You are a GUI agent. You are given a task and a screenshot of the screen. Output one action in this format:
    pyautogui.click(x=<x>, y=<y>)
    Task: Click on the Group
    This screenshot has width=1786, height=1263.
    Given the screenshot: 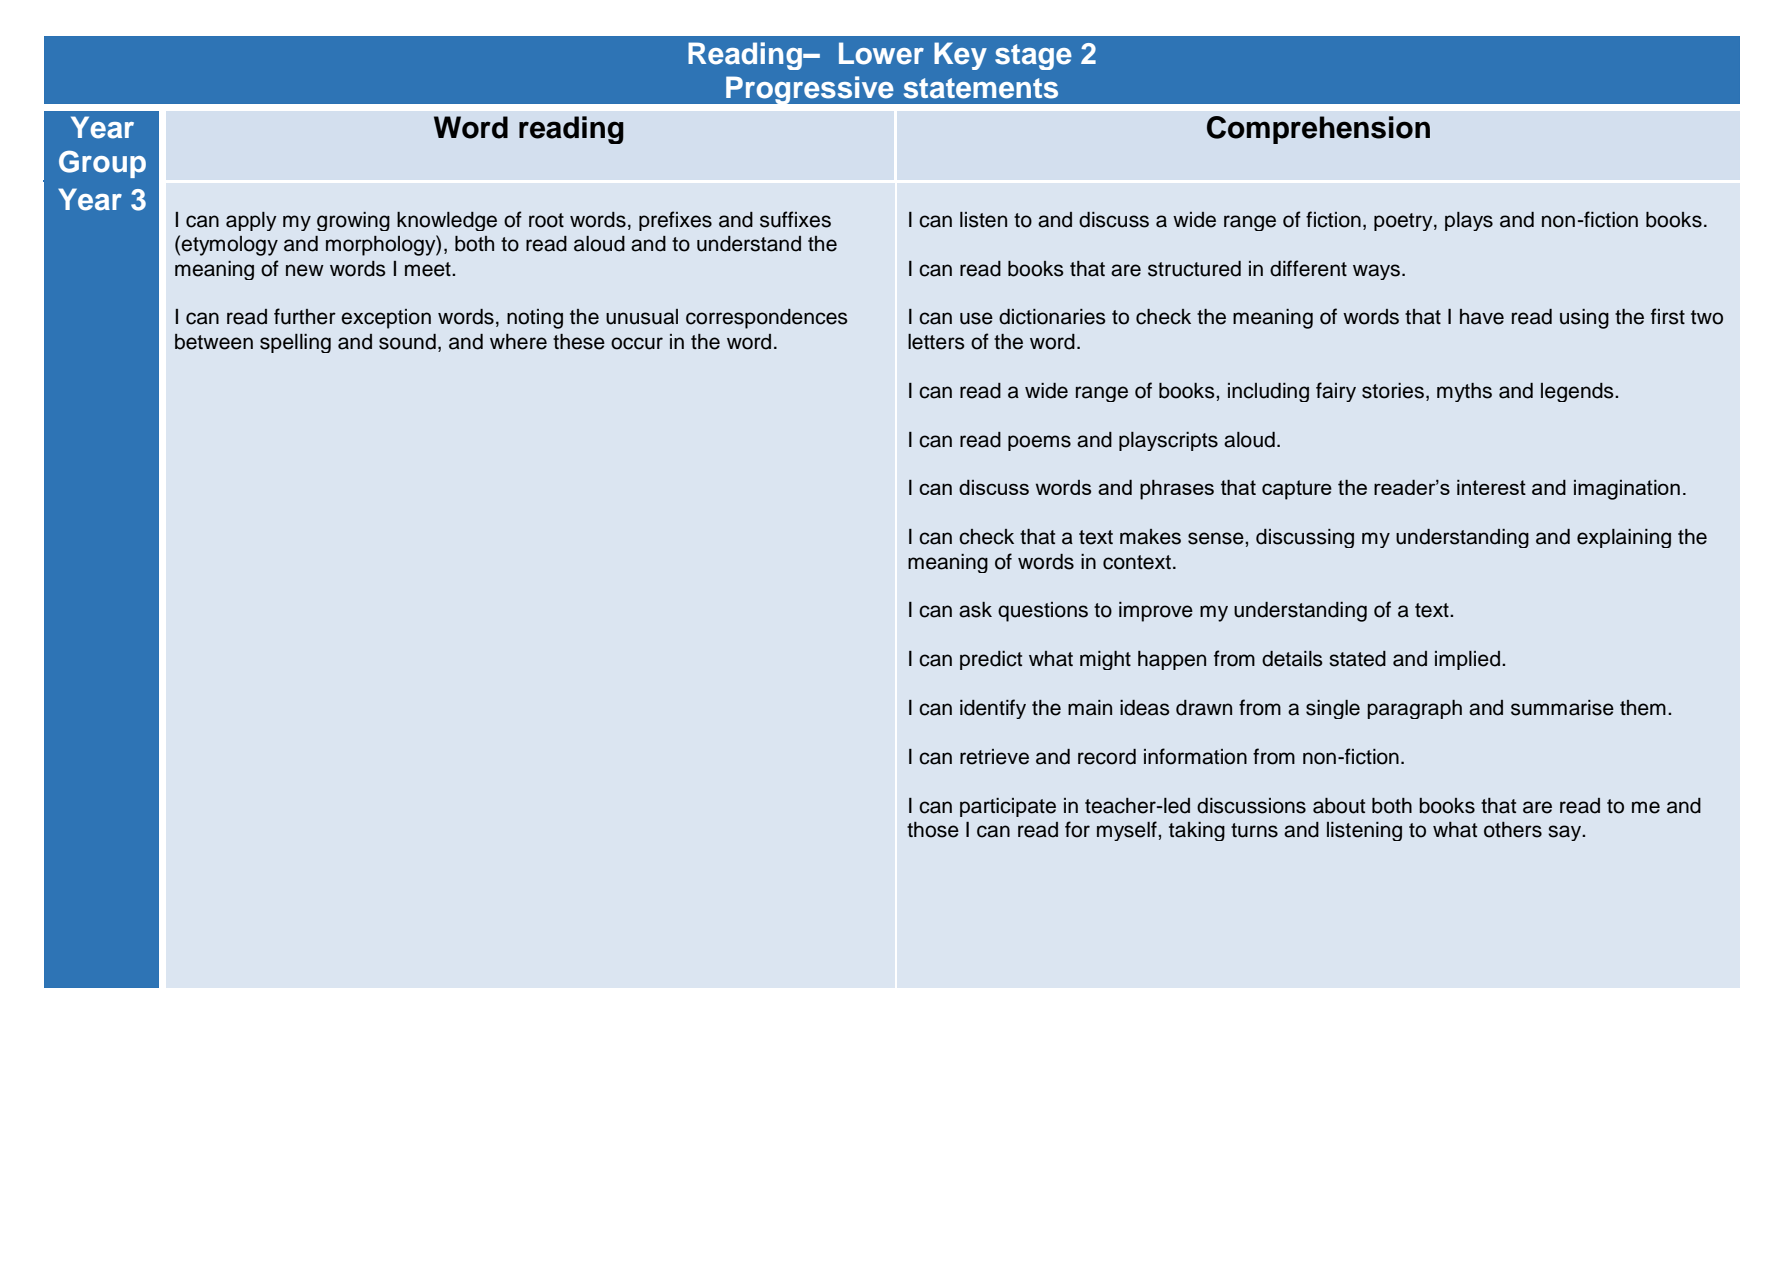 What is the action you would take?
    pyautogui.click(x=102, y=164)
